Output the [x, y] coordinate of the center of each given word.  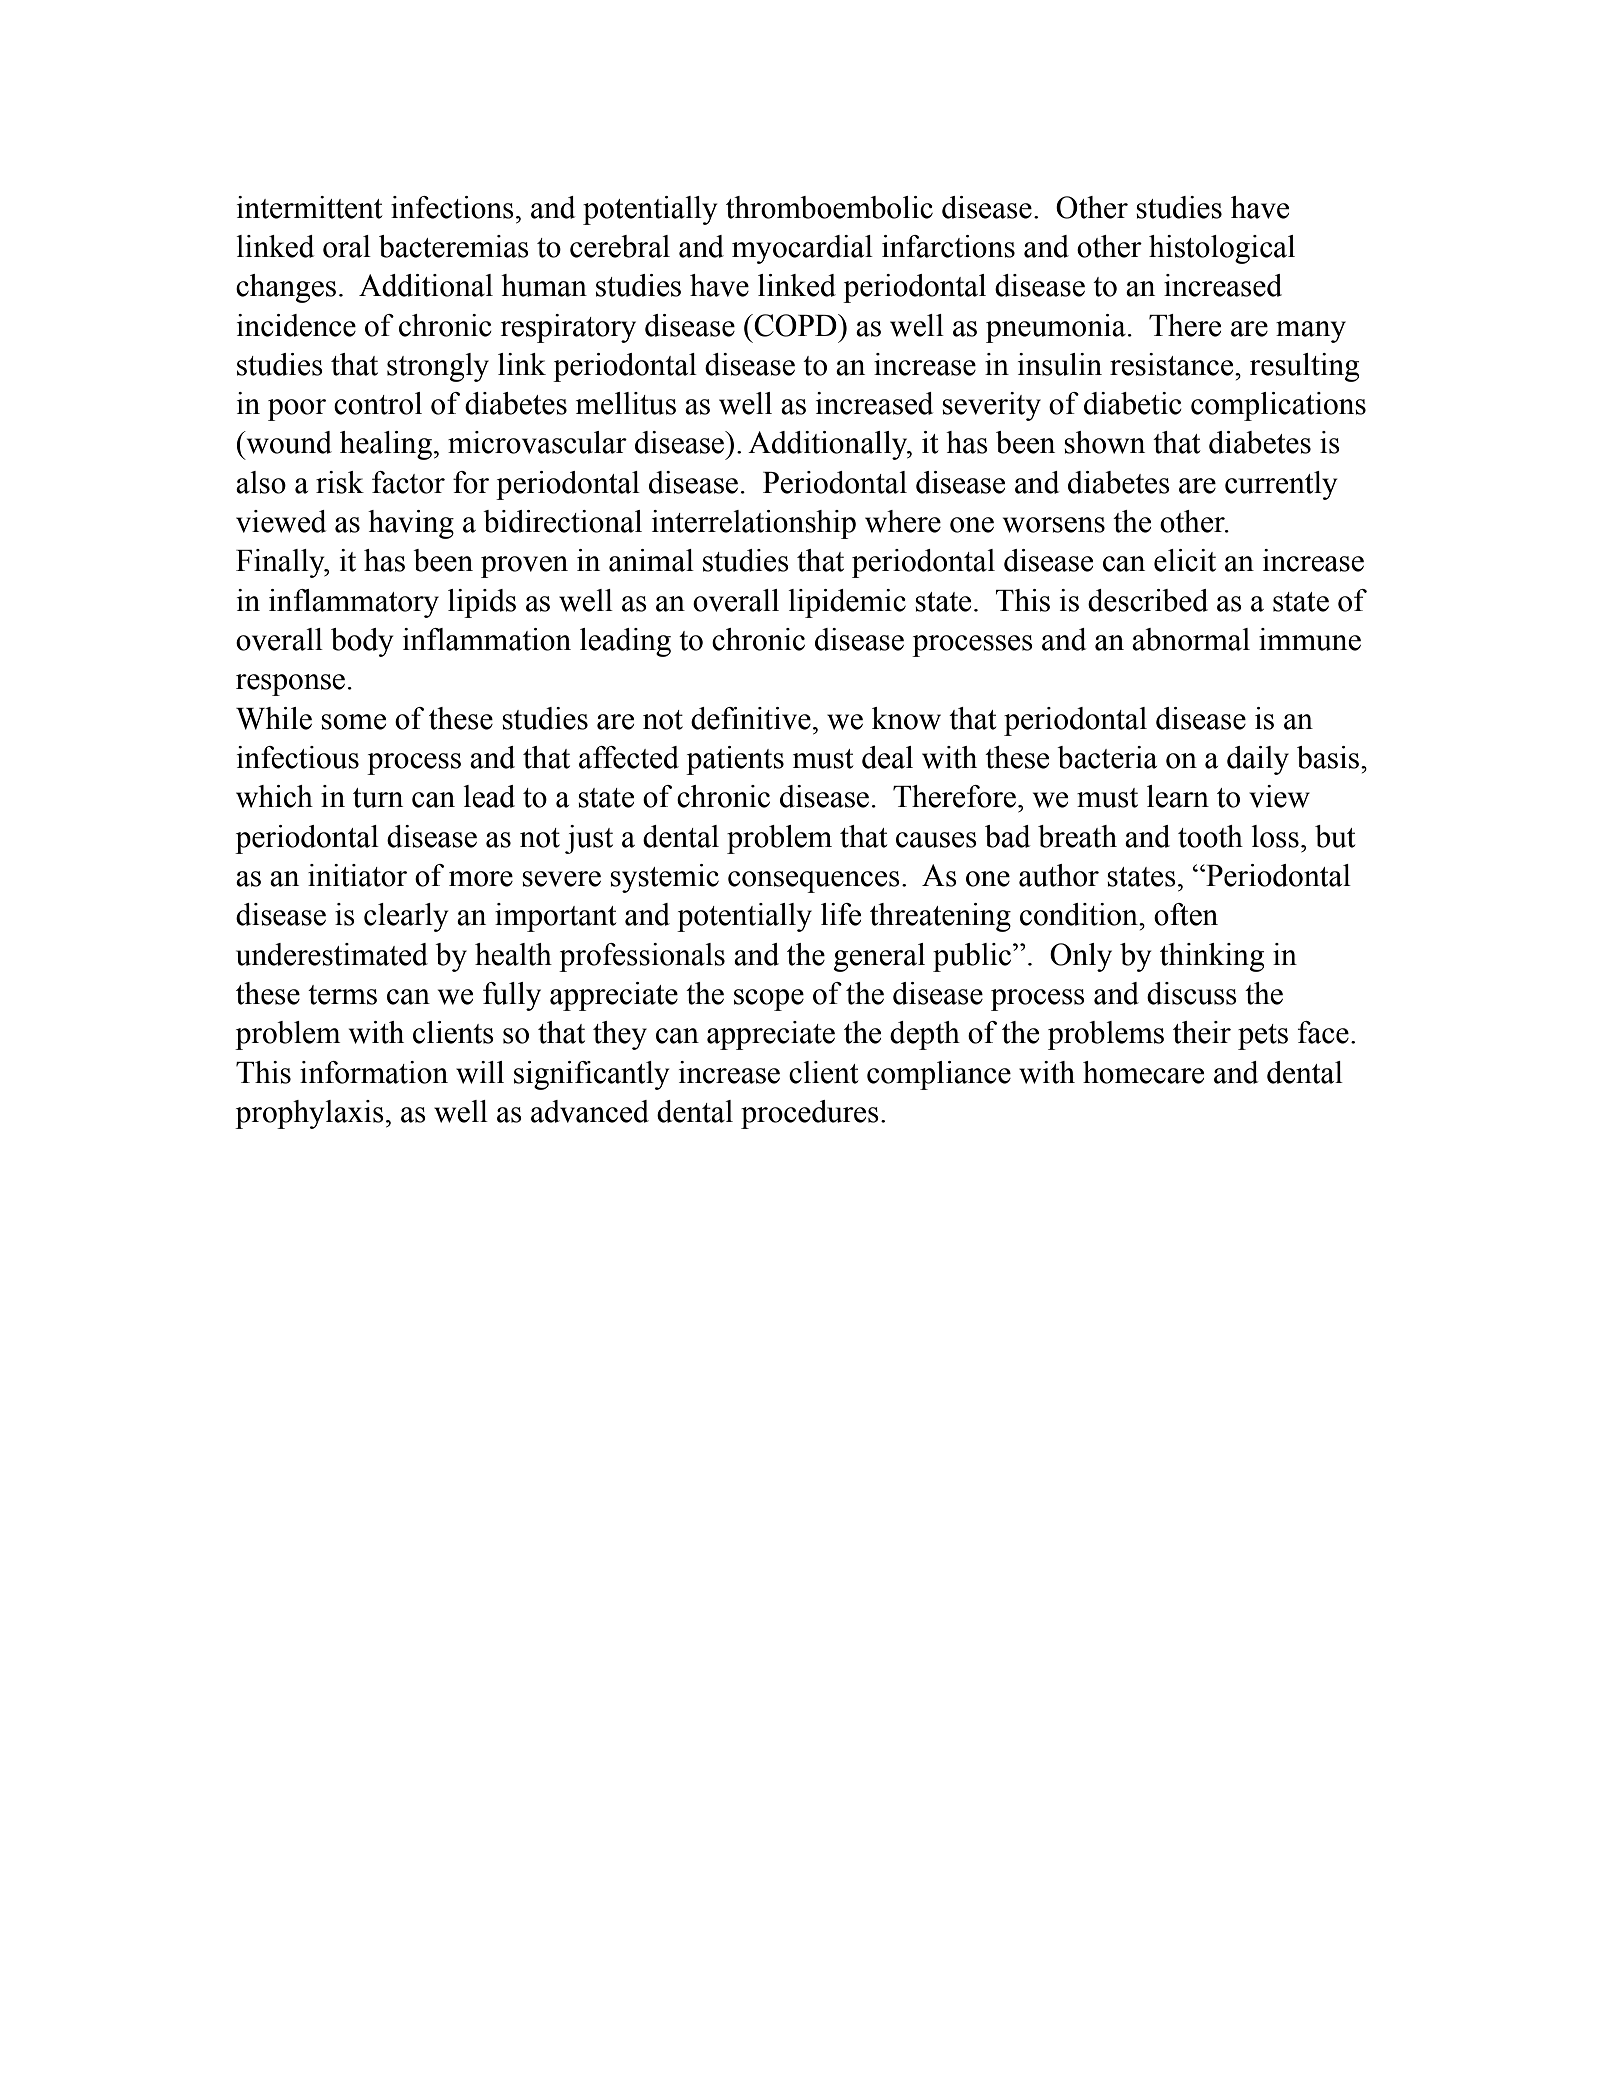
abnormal [1191, 639]
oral [347, 246]
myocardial [802, 249]
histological [1222, 249]
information [374, 1072]
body [362, 642]
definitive [751, 718]
